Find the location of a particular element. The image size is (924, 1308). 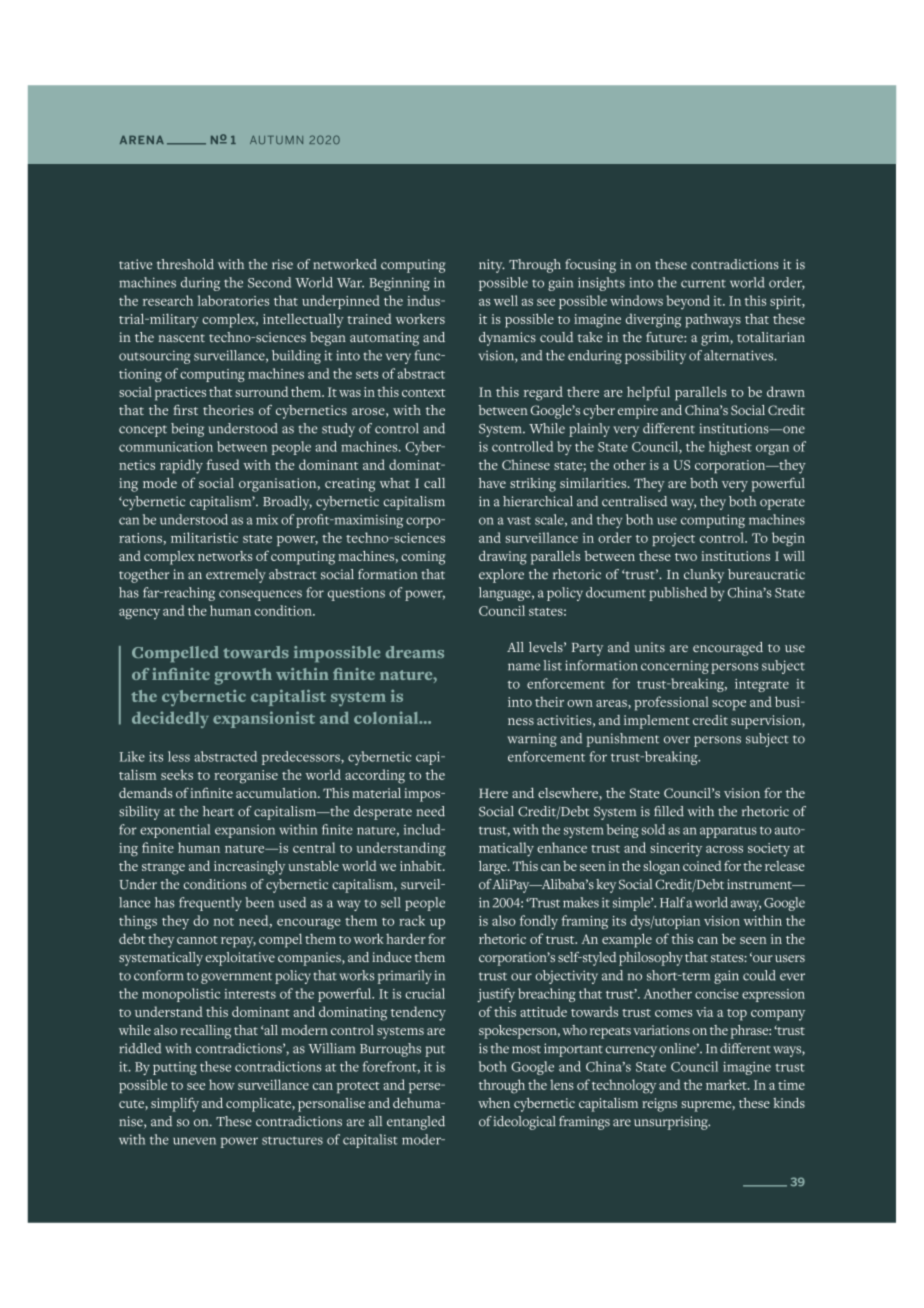

well is located at coordinates (506, 300).
